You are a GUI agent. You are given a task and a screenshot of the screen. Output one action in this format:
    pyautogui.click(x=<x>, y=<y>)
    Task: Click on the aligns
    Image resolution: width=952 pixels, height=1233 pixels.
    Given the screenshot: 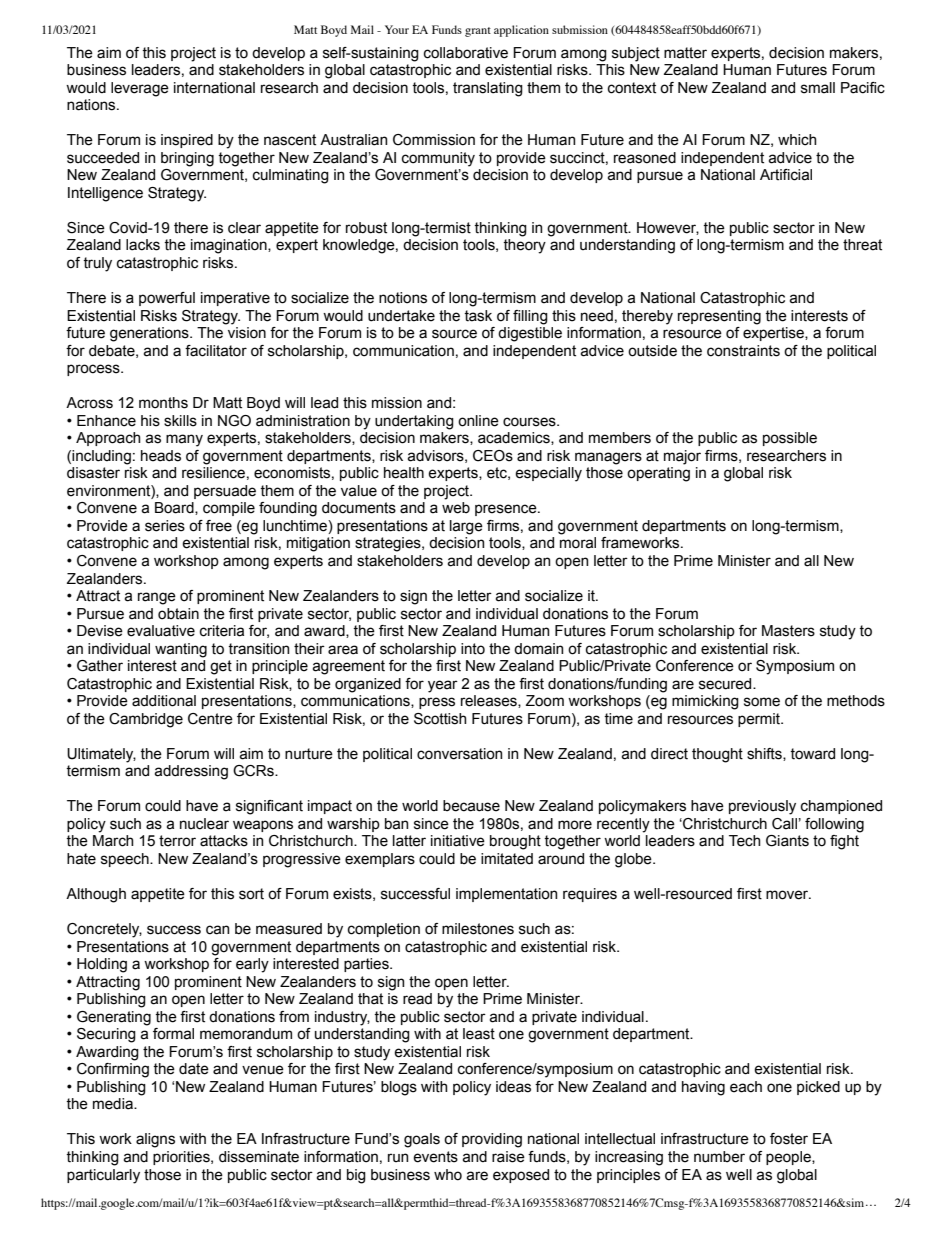 What is the action you would take?
    pyautogui.click(x=155, y=1140)
